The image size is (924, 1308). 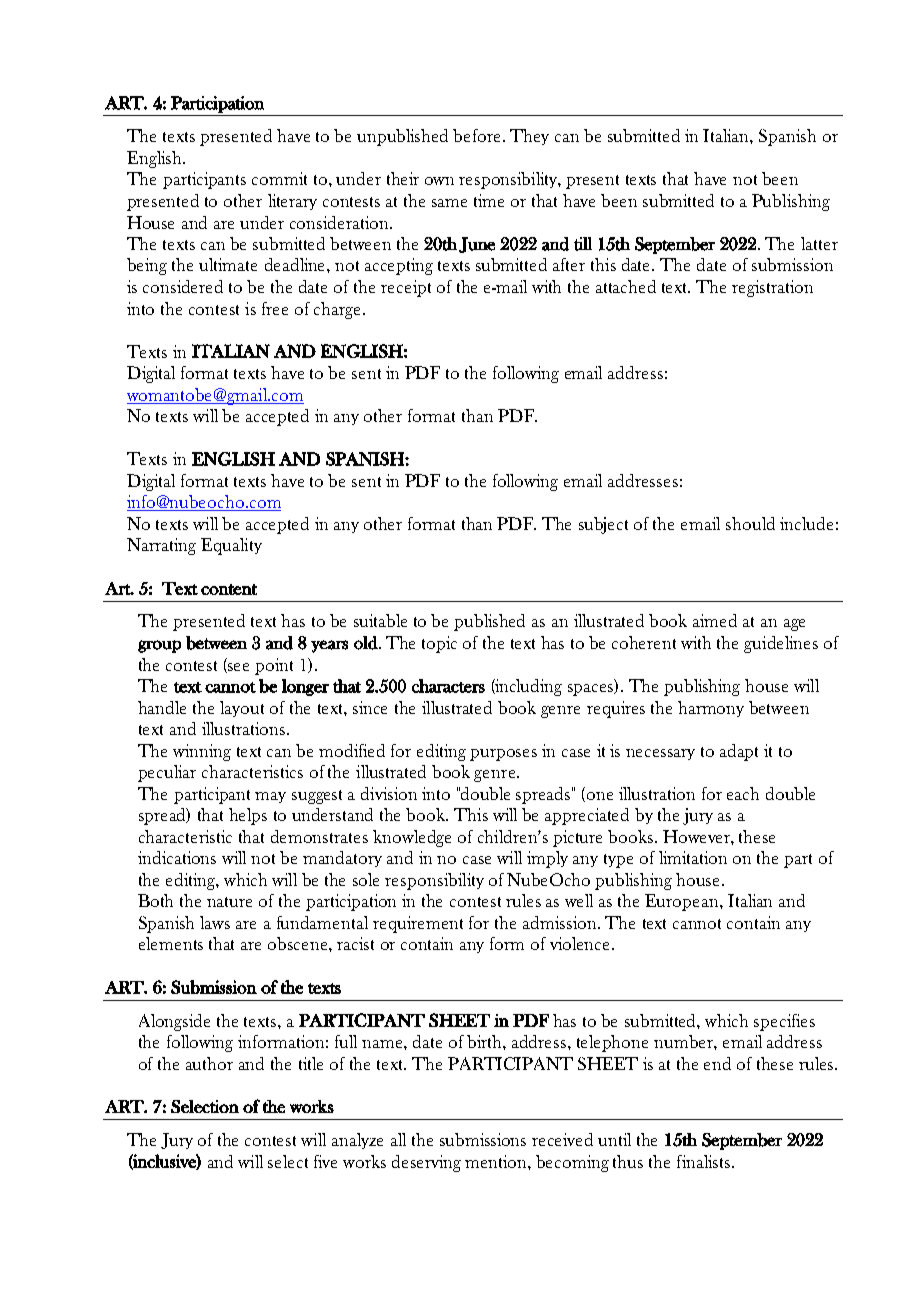 I want to click on topic, so click(x=439, y=644).
